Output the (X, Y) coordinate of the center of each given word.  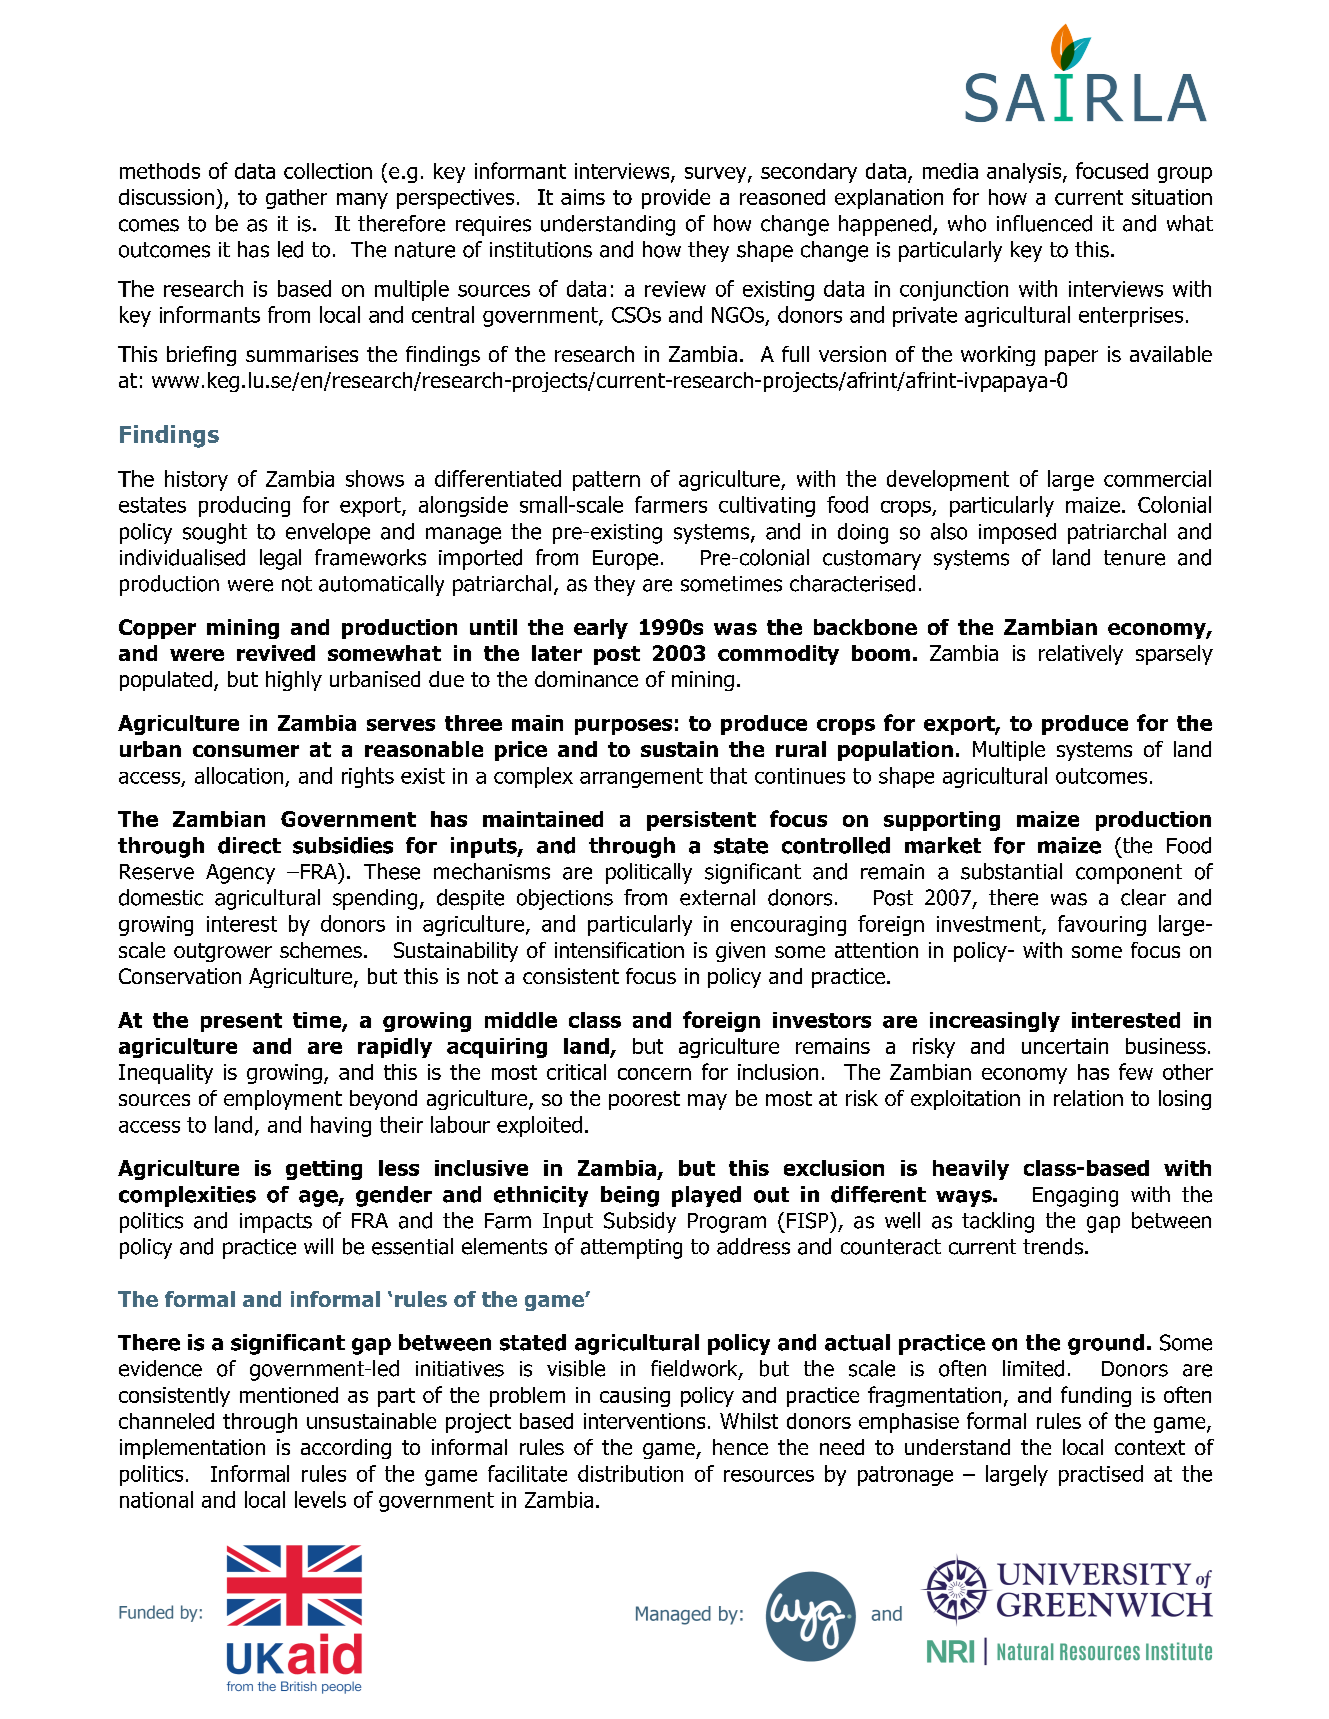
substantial (1011, 871)
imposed (1017, 533)
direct (249, 845)
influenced (1044, 223)
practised (1101, 1475)
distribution (630, 1473)
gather (296, 199)
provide (676, 199)
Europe (625, 560)
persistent (701, 821)
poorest (644, 1100)
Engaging (1075, 1197)
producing (244, 506)
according (346, 1449)
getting (324, 1170)
